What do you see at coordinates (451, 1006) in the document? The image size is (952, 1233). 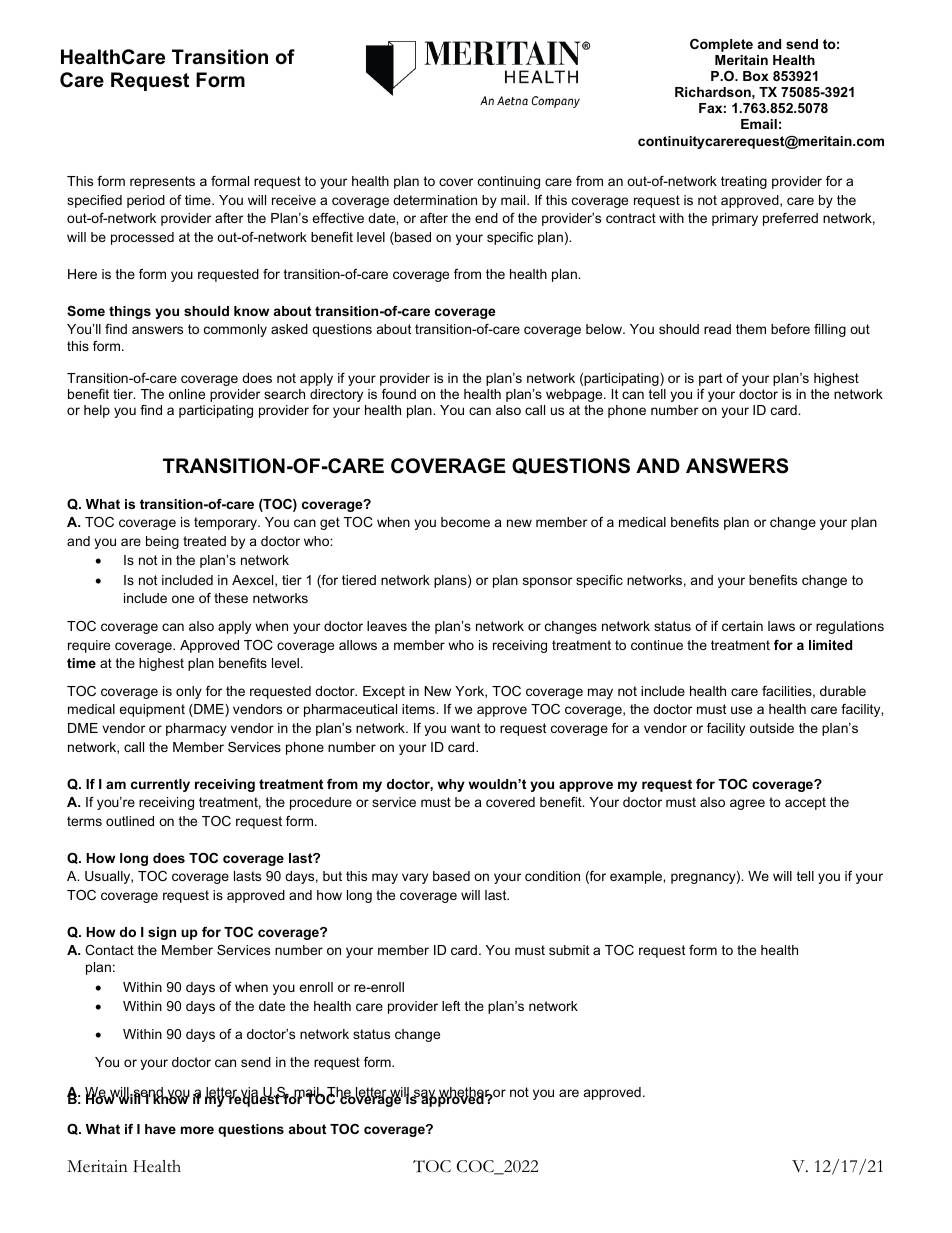 I see `left` at bounding box center [451, 1006].
